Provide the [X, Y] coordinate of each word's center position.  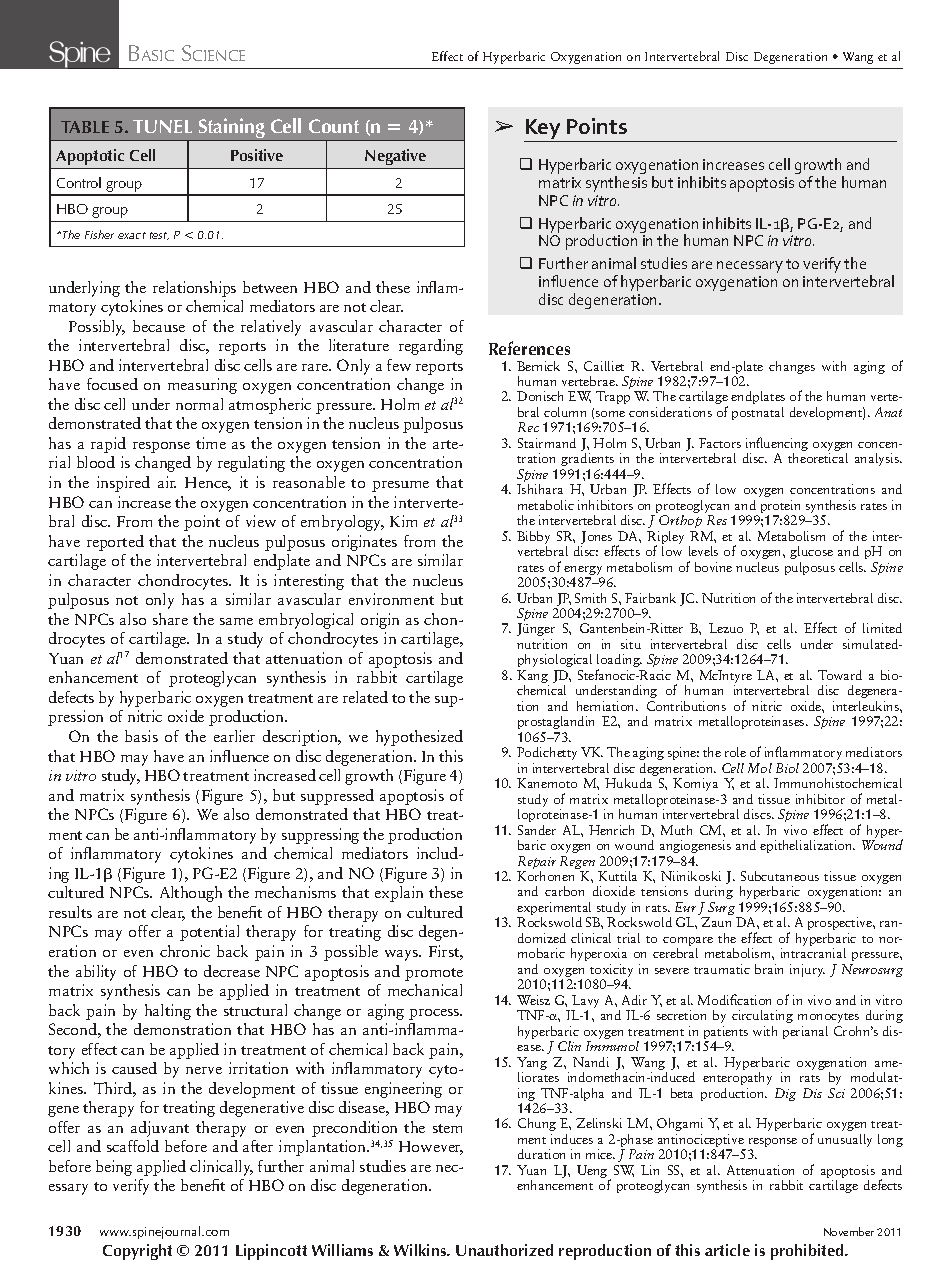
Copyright [137, 1252]
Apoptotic [91, 159]
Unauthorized [504, 1250]
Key [544, 130]
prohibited [808, 1252]
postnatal [758, 413]
